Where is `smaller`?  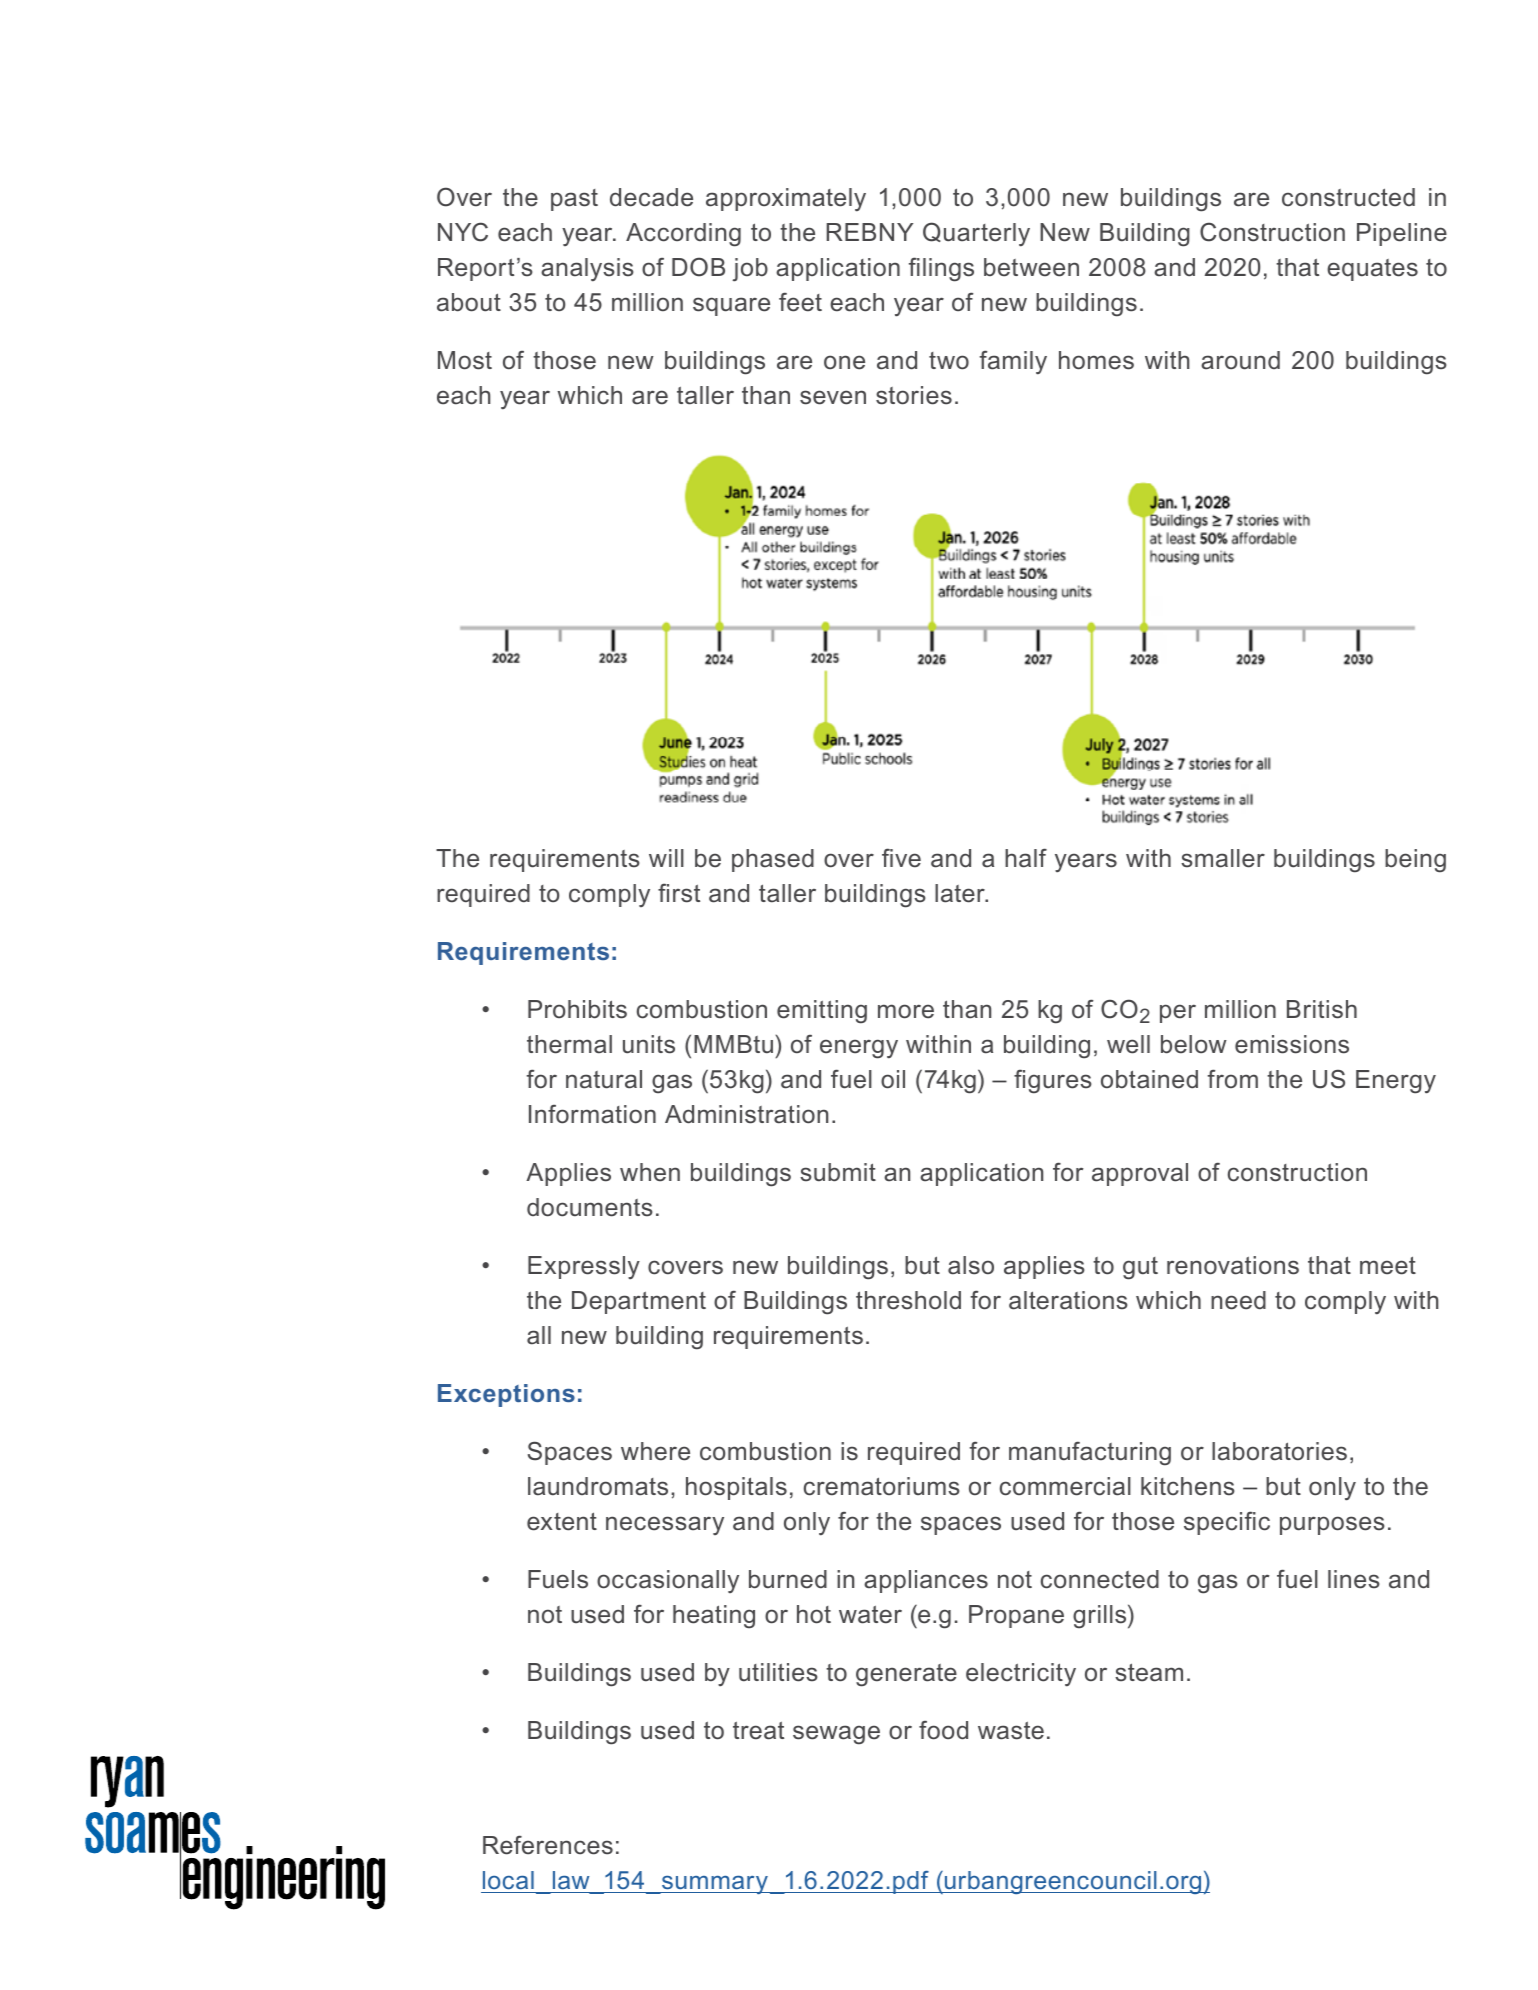 smaller is located at coordinates (1223, 858).
